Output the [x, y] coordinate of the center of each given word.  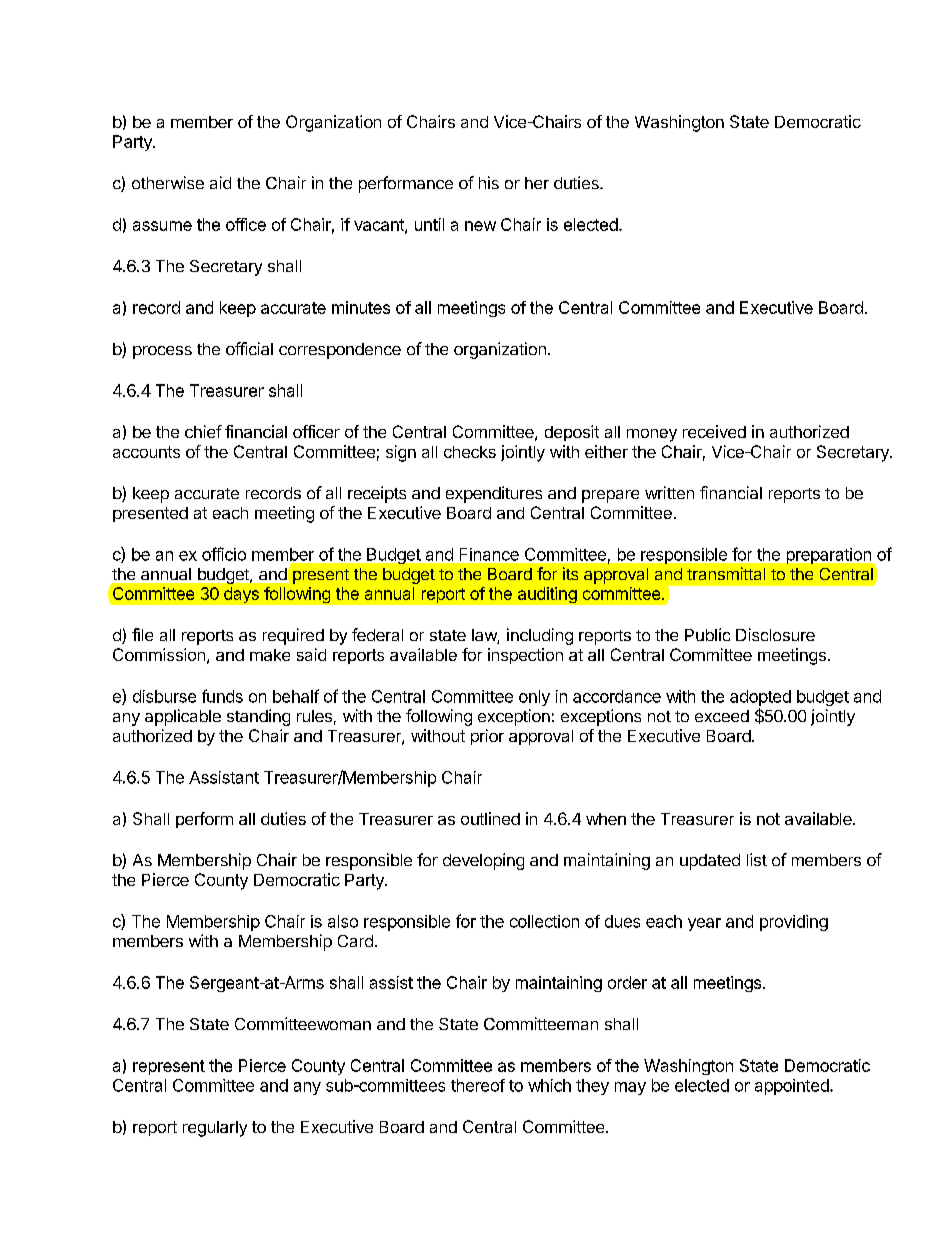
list [757, 859]
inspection [525, 656]
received [714, 431]
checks [470, 452]
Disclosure [775, 634]
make [270, 655]
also [343, 921]
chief [203, 431]
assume [162, 226]
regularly [215, 1129]
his [489, 182]
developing [483, 861]
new [480, 226]
